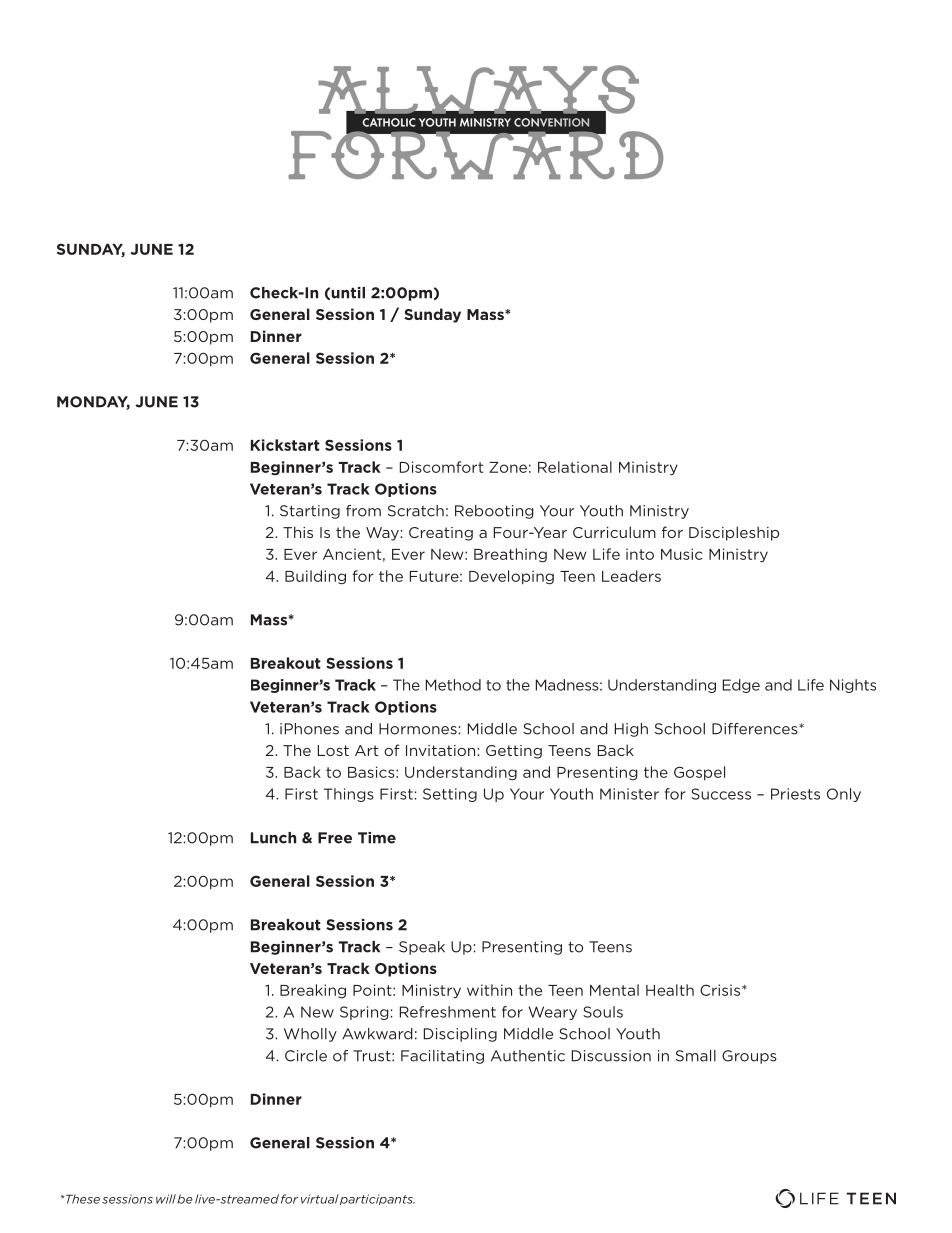 The image size is (952, 1233). Describe the element at coordinates (315, 577) in the page. I see `Building` at that location.
